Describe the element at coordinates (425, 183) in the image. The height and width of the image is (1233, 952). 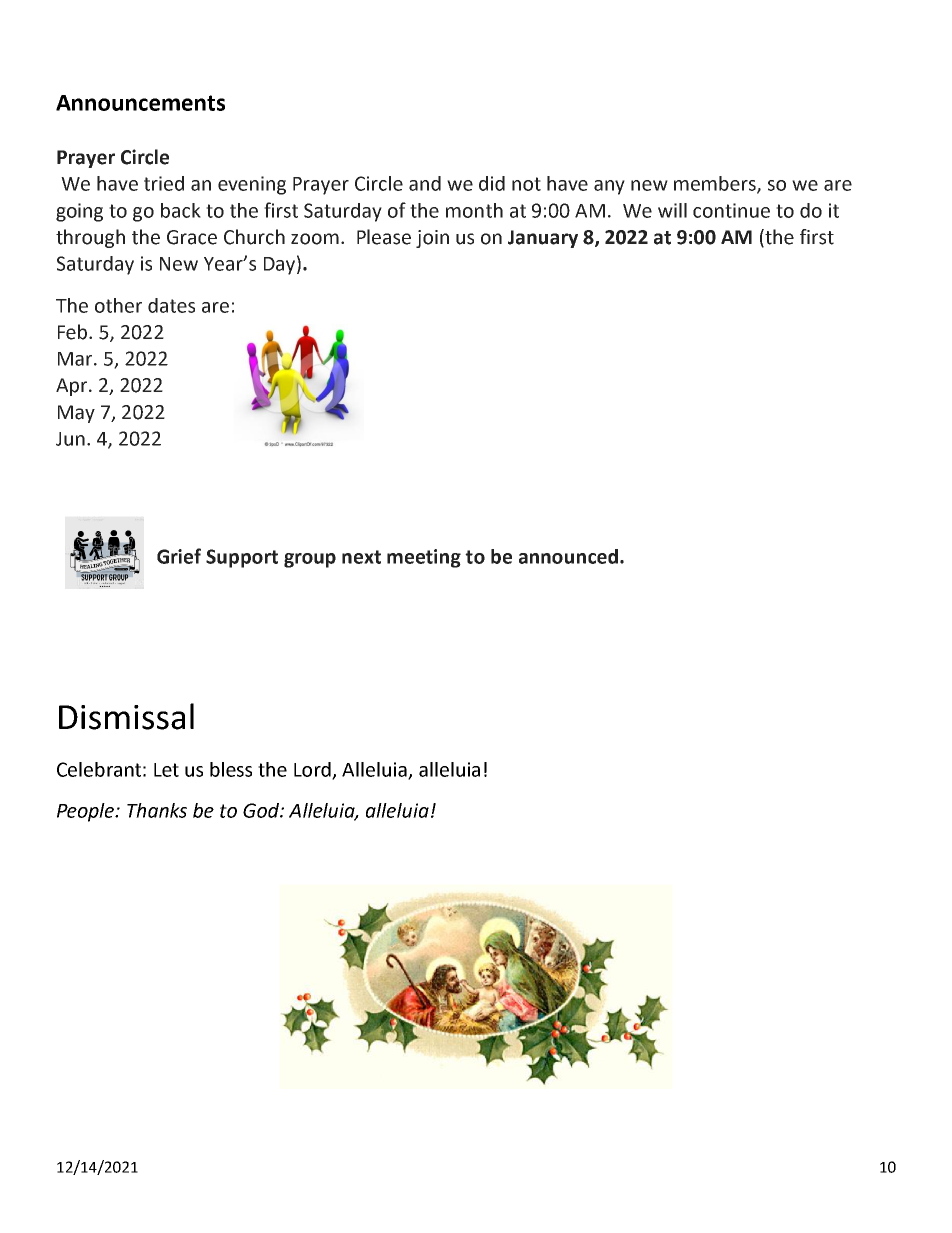
I see `and` at that location.
